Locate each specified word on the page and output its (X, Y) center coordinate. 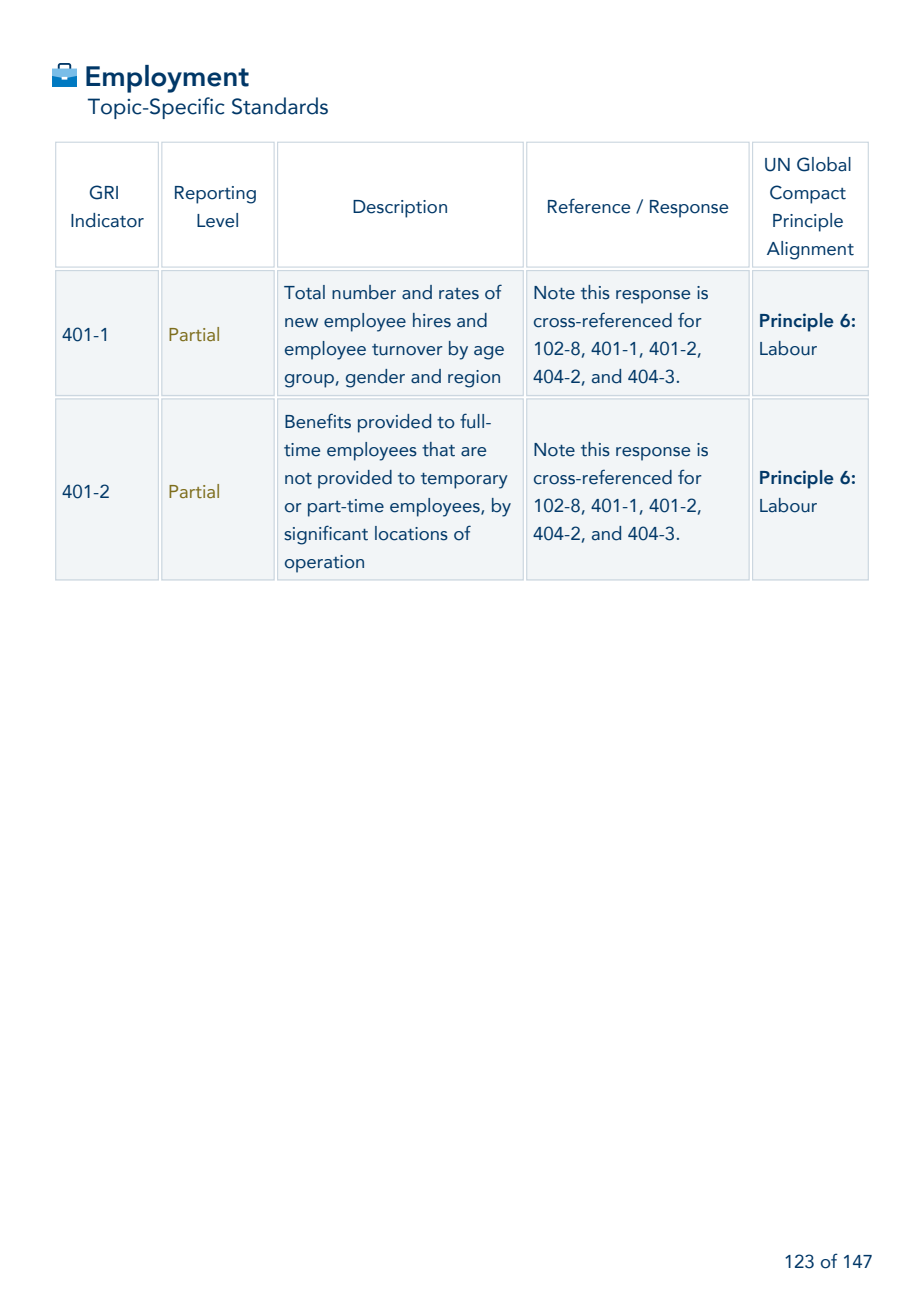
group (309, 381)
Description (400, 209)
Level (217, 220)
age (489, 353)
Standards (280, 106)
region (474, 379)
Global (824, 164)
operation (324, 564)
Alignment (810, 250)
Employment (167, 79)
